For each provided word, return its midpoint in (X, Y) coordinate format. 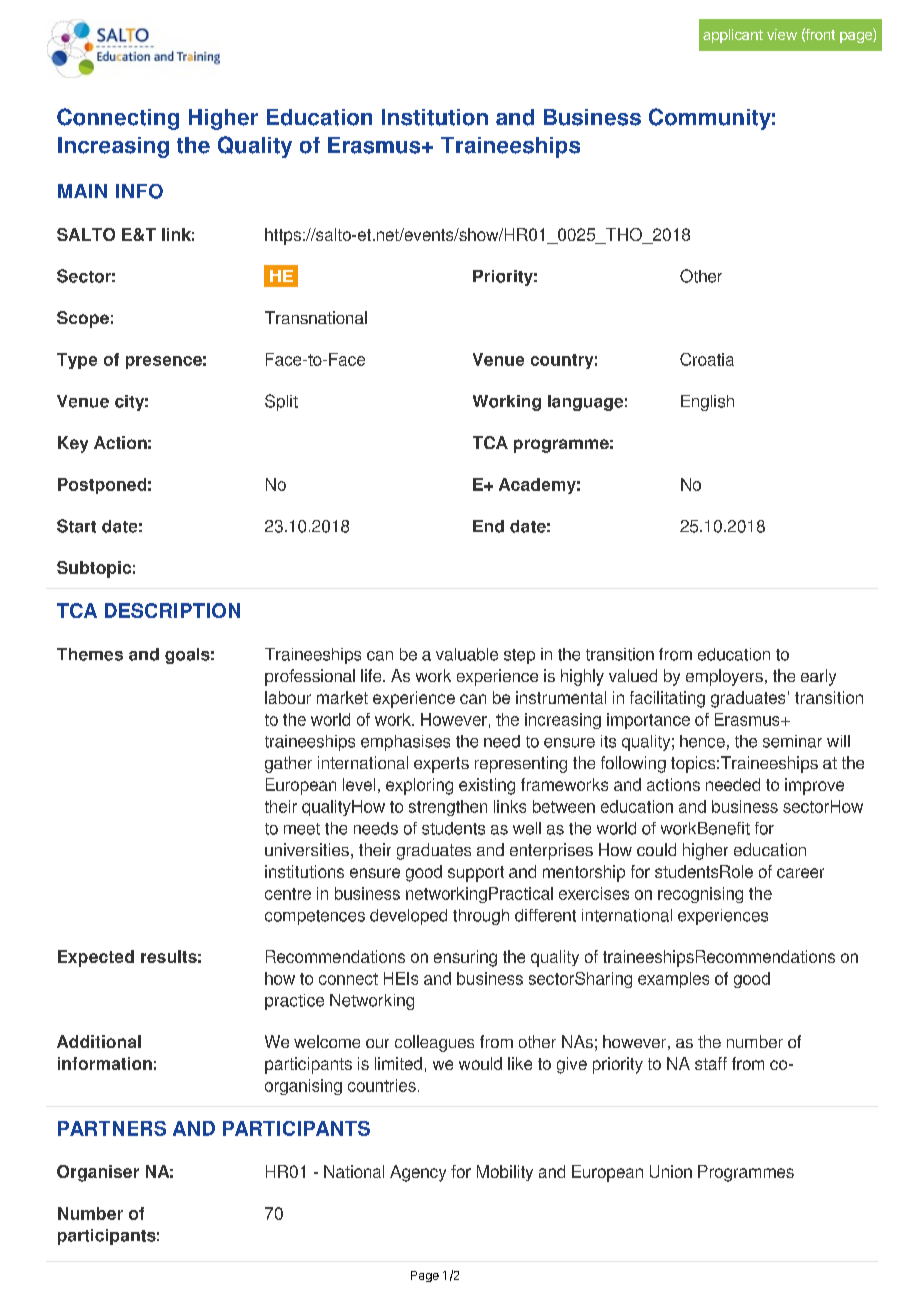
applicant (733, 36)
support (476, 874)
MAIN (82, 191)
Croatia (707, 359)
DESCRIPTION (172, 610)
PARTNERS (112, 1128)
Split (281, 402)
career (800, 873)
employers (724, 677)
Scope (83, 319)
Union (671, 1171)
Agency (418, 1173)
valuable (467, 654)
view (782, 34)
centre (288, 894)
